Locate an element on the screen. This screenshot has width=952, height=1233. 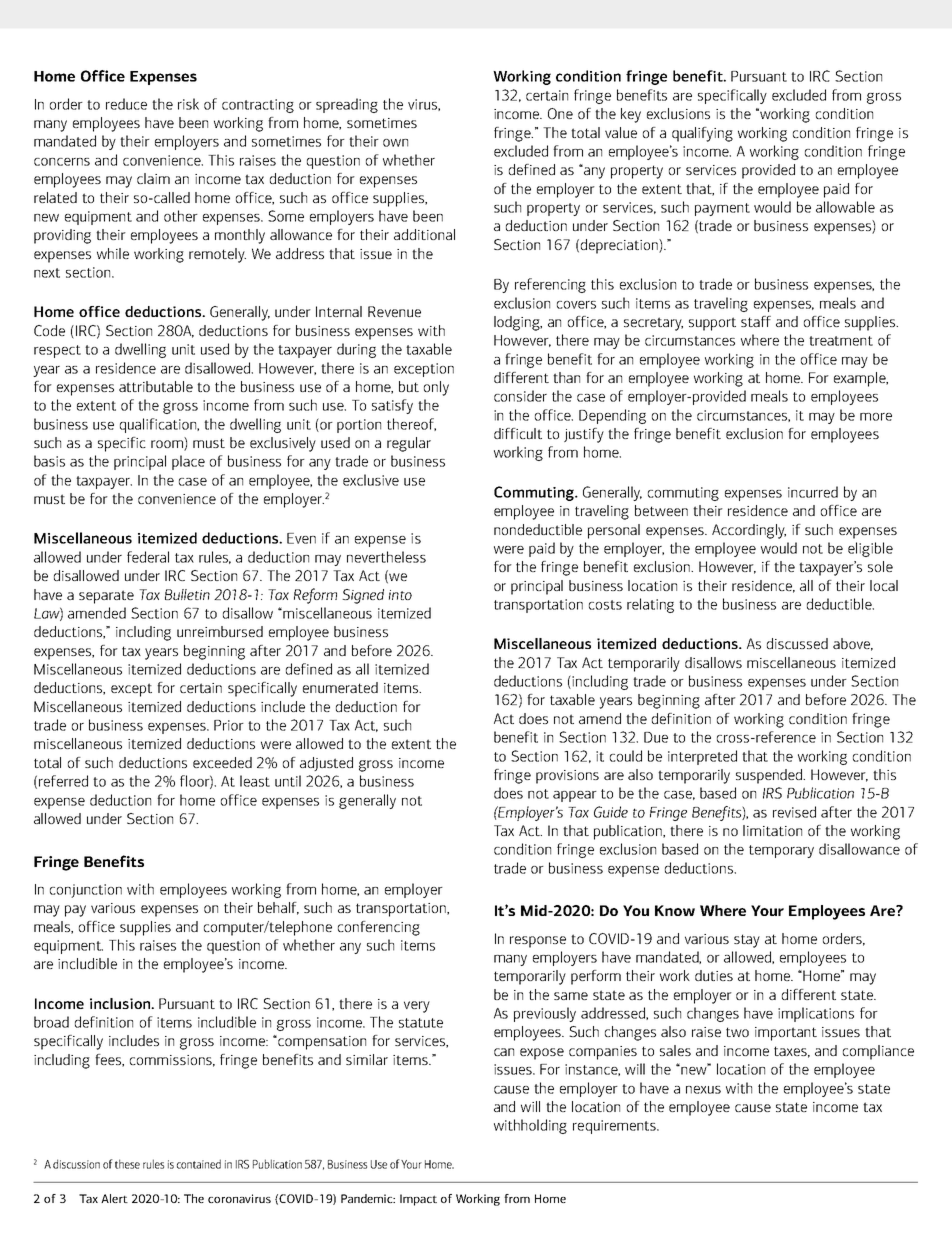
into is located at coordinates (400, 595).
